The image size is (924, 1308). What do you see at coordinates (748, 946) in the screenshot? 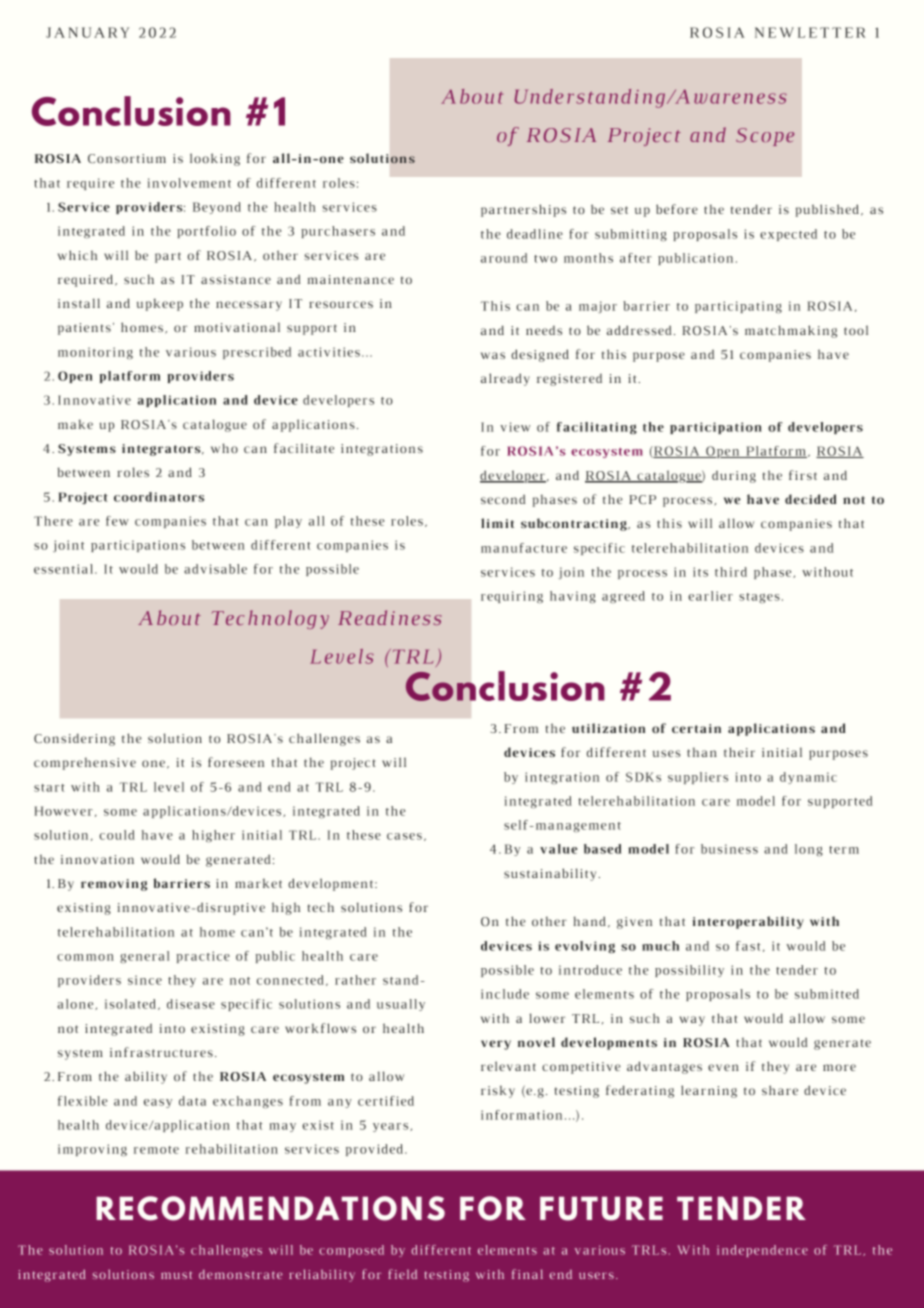
I see `fast` at bounding box center [748, 946].
